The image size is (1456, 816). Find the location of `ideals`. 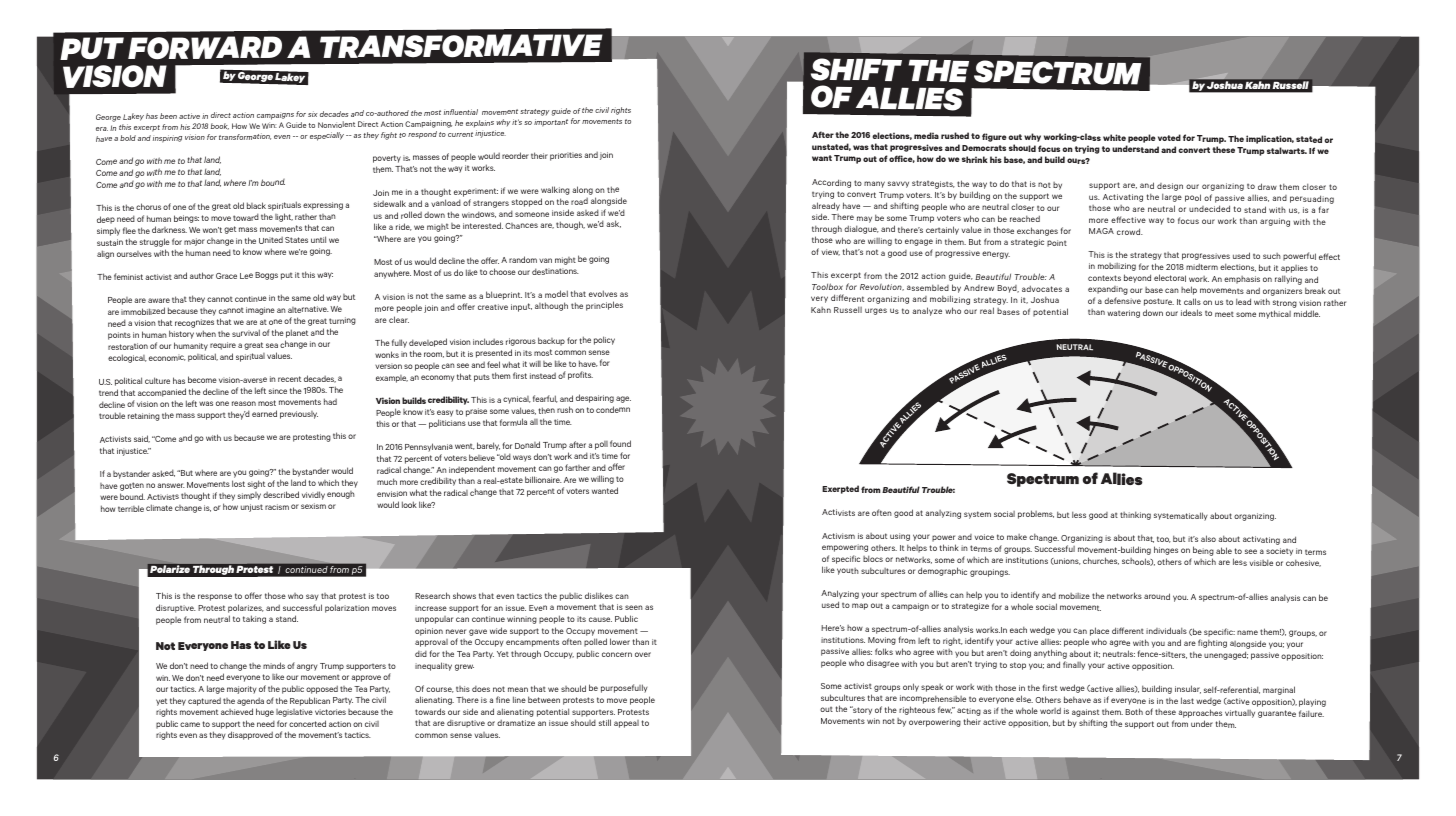

ideals is located at coordinates (1191, 312).
